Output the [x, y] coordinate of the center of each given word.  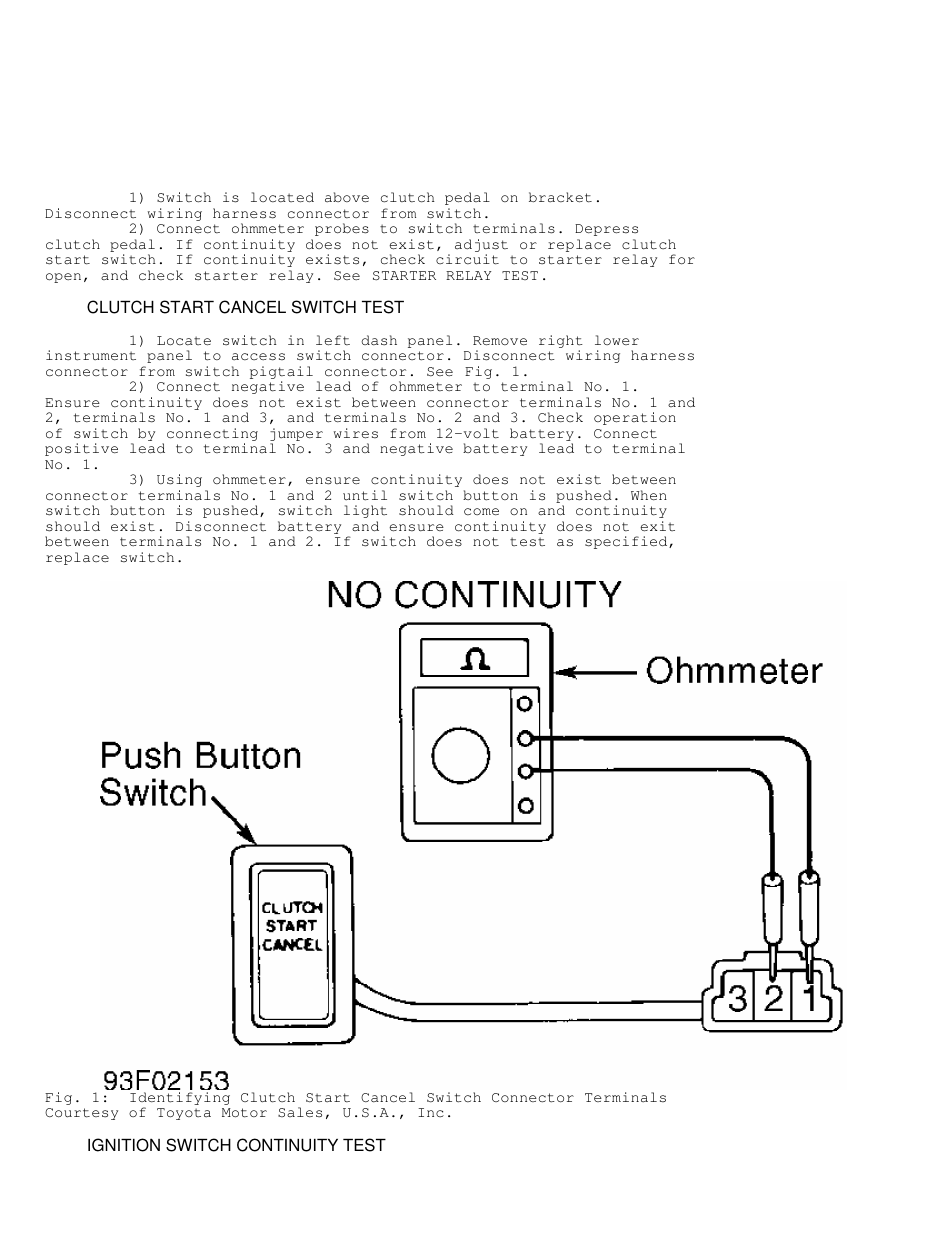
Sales [300, 1112]
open [63, 278]
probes [342, 229]
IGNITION [124, 1145]
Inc [431, 1112]
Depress [606, 230]
